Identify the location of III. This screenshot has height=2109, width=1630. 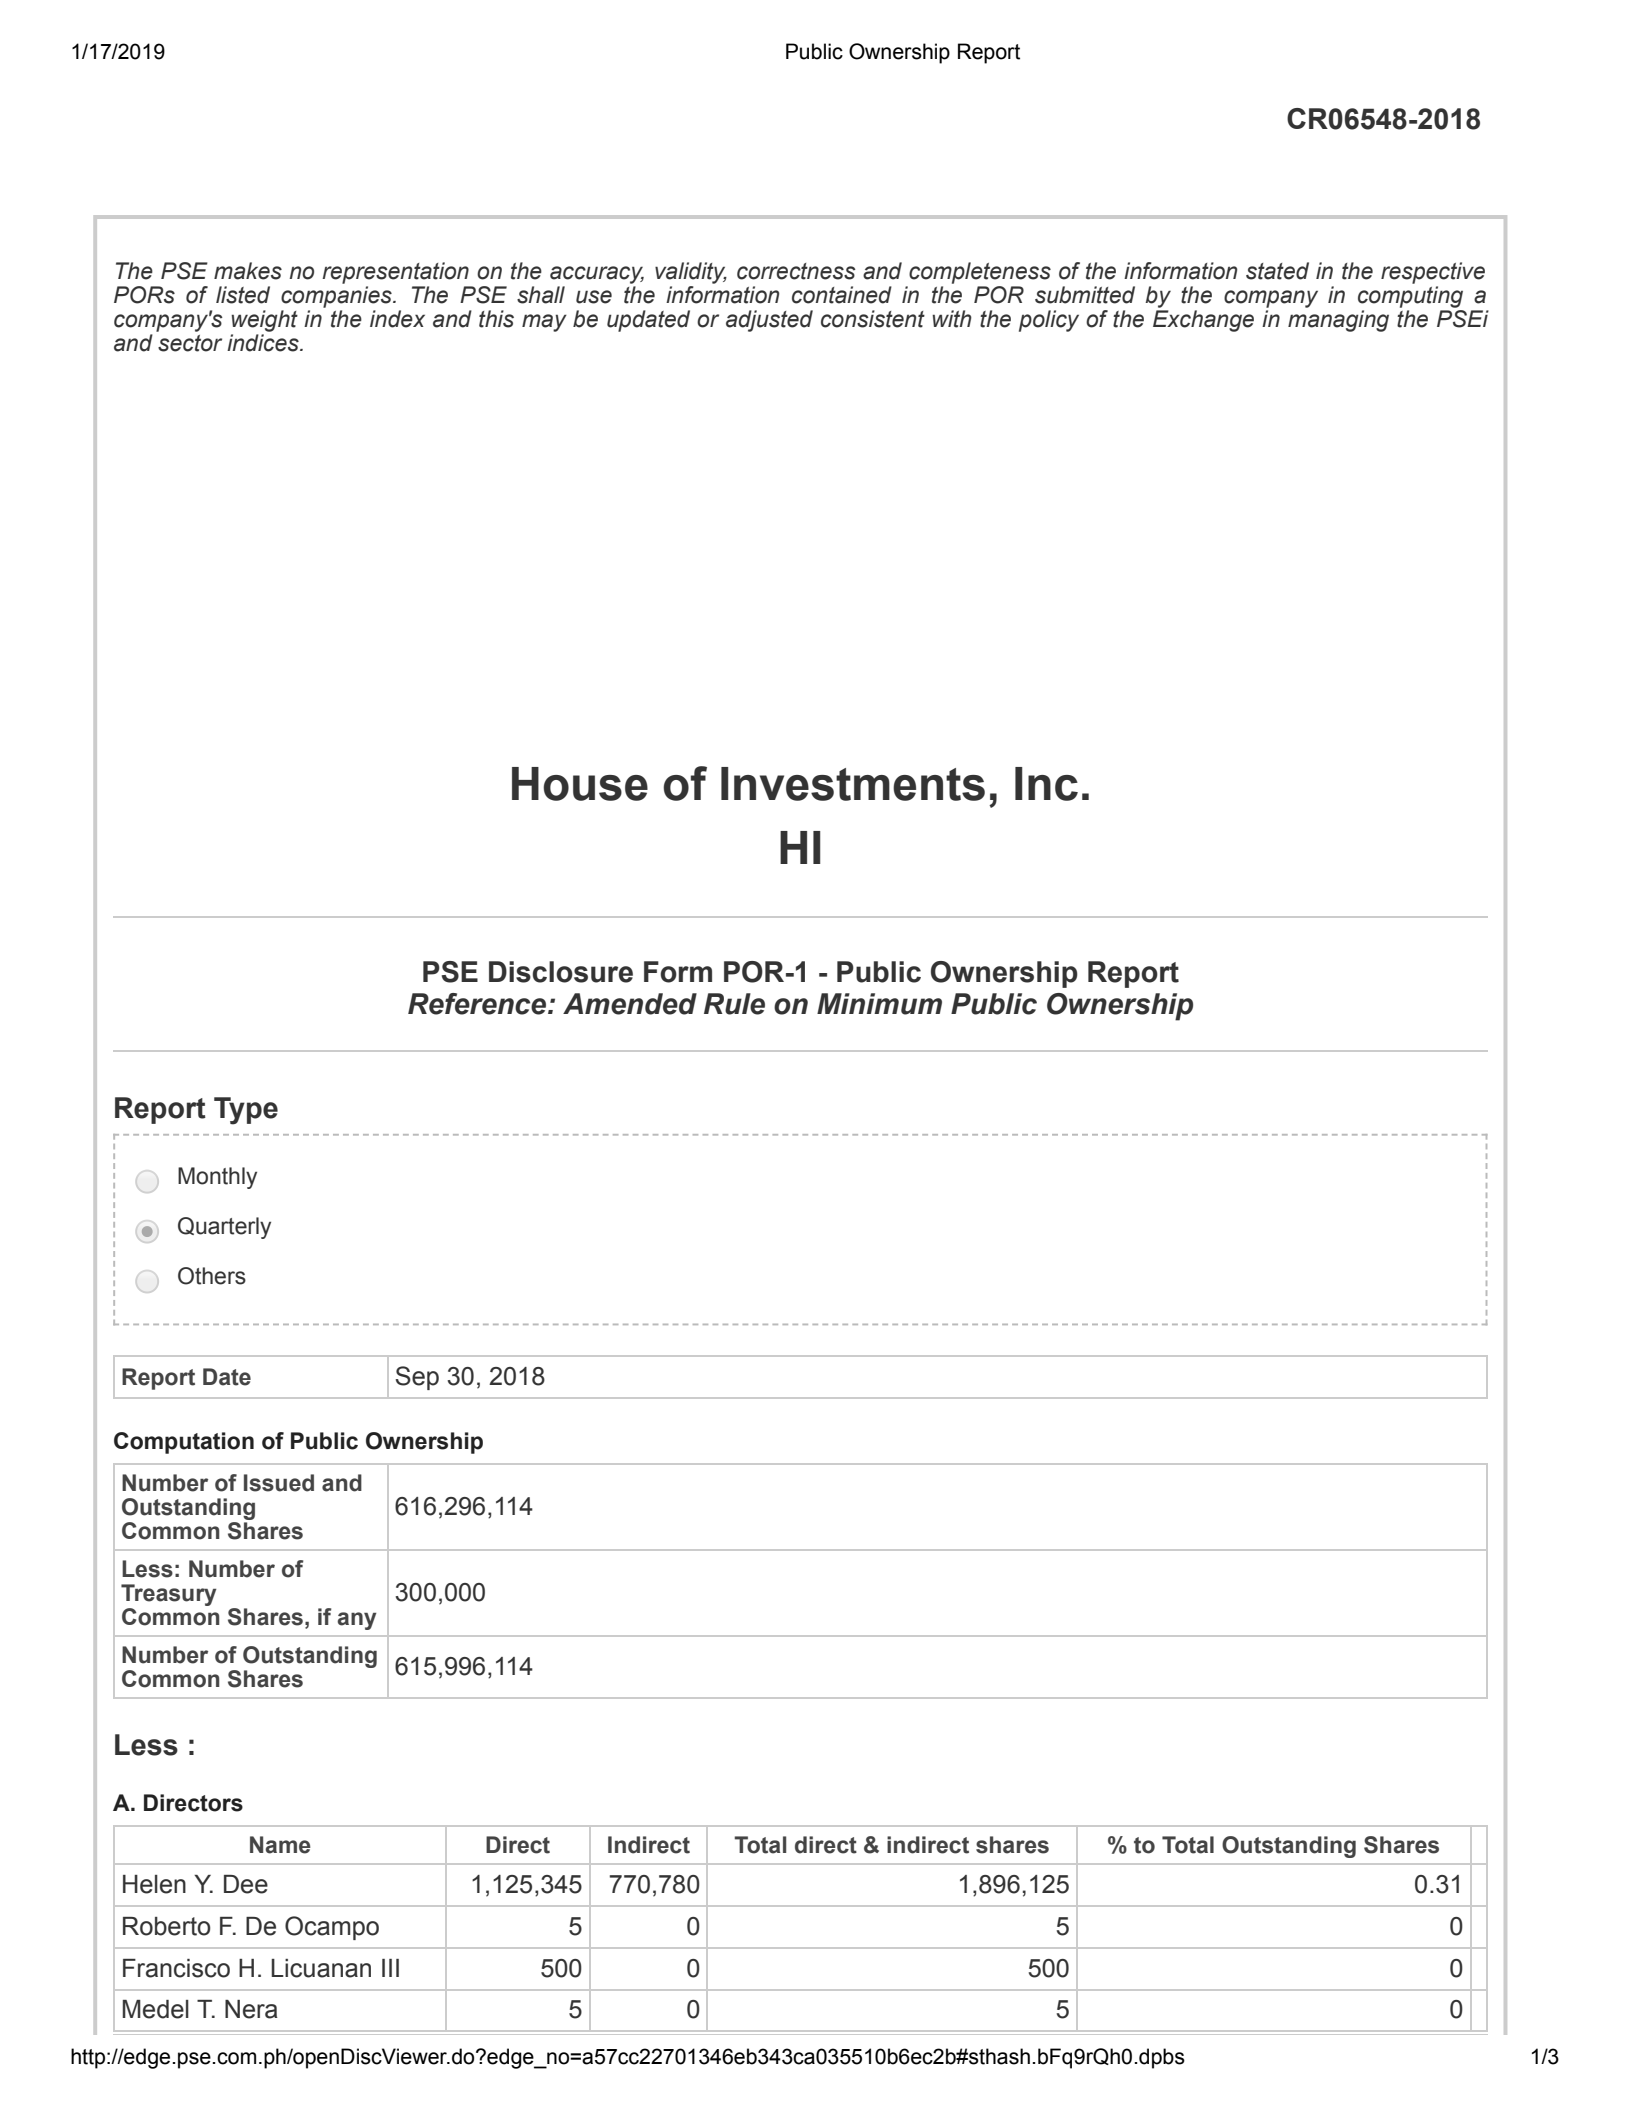
(390, 1968).
